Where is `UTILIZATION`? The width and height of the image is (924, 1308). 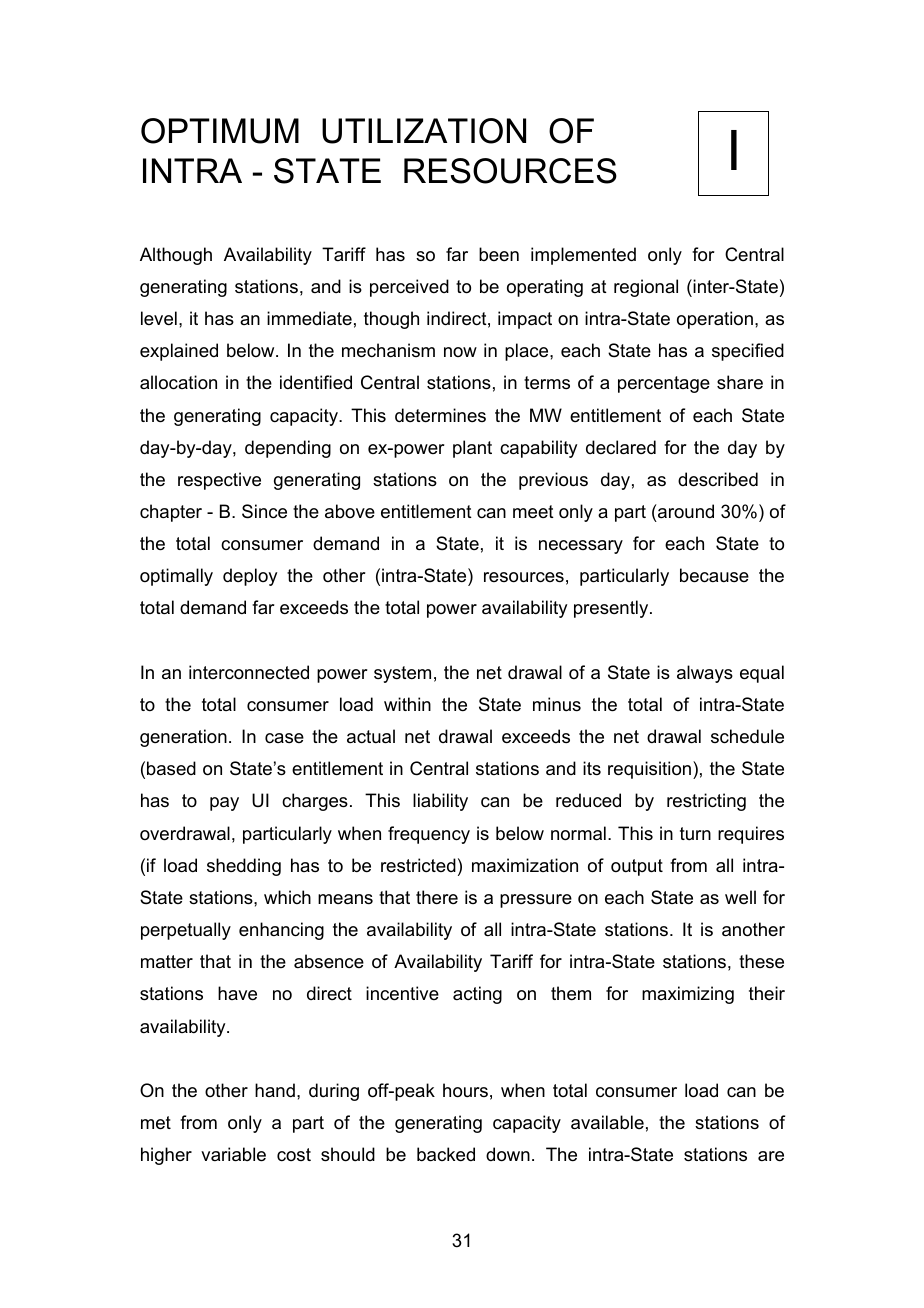 UTILIZATION is located at coordinates (424, 131).
